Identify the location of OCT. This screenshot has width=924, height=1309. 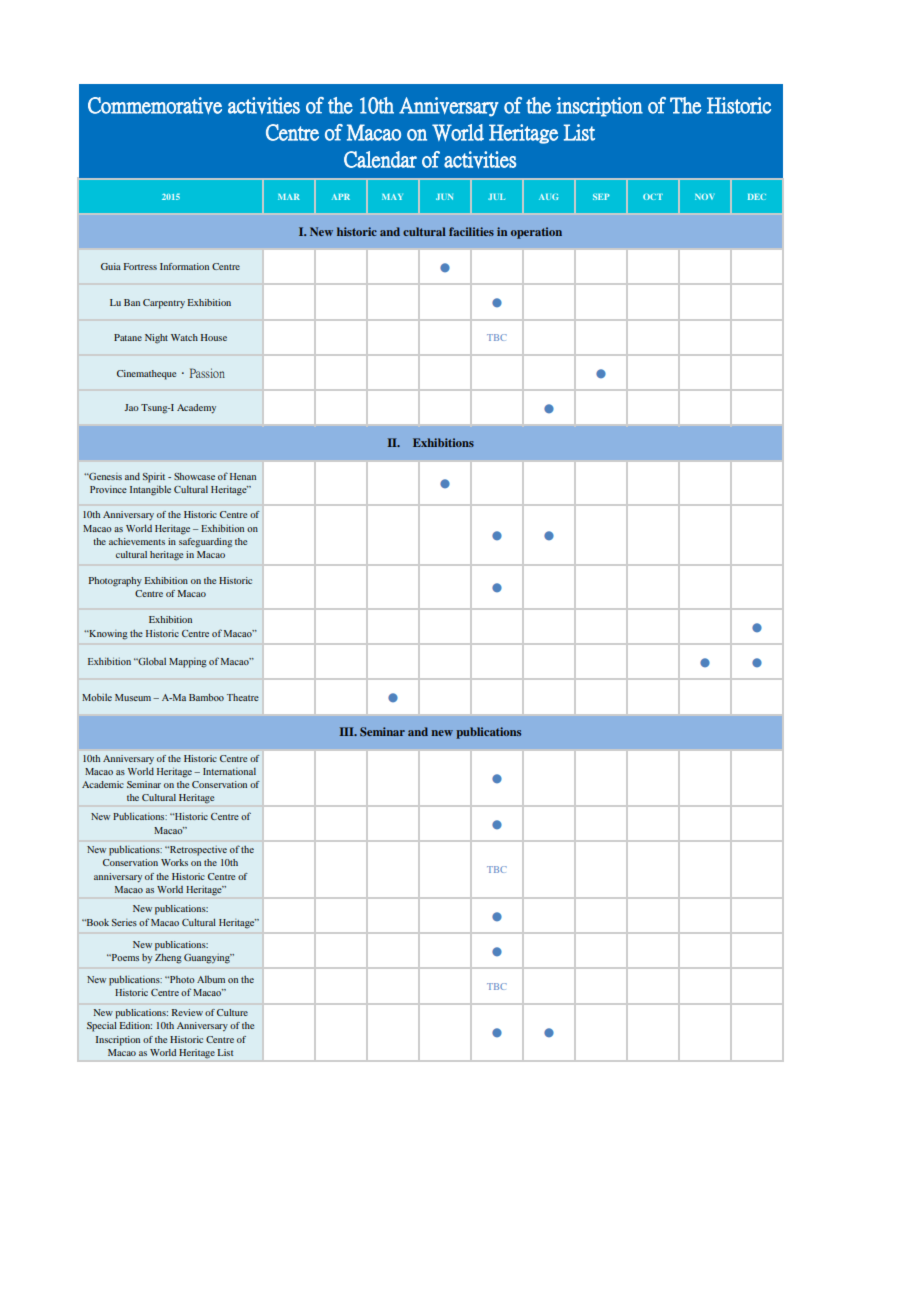
(653, 197).
